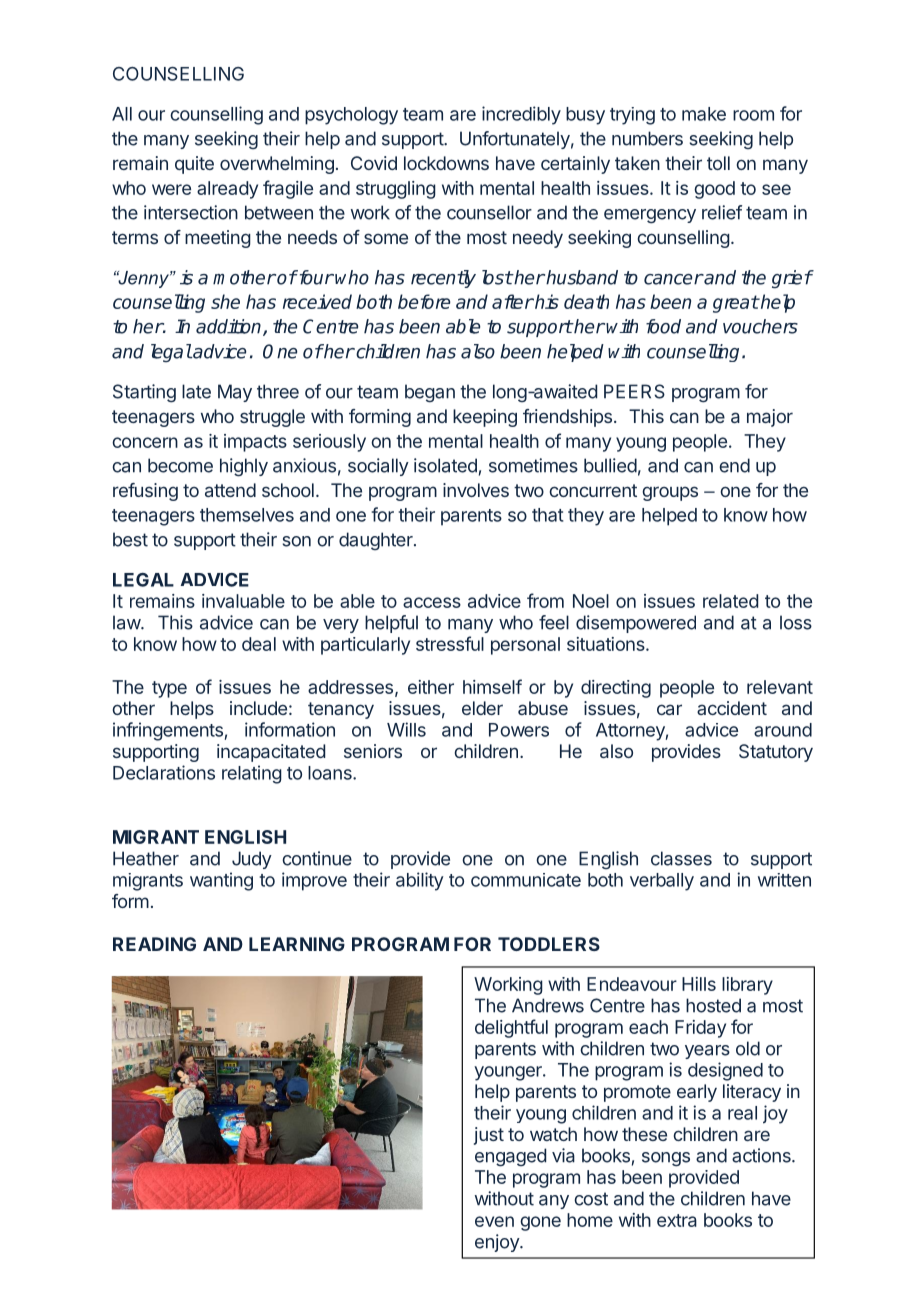 This screenshot has width=924, height=1308. Describe the element at coordinates (169, 689) in the screenshot. I see `type` at that location.
